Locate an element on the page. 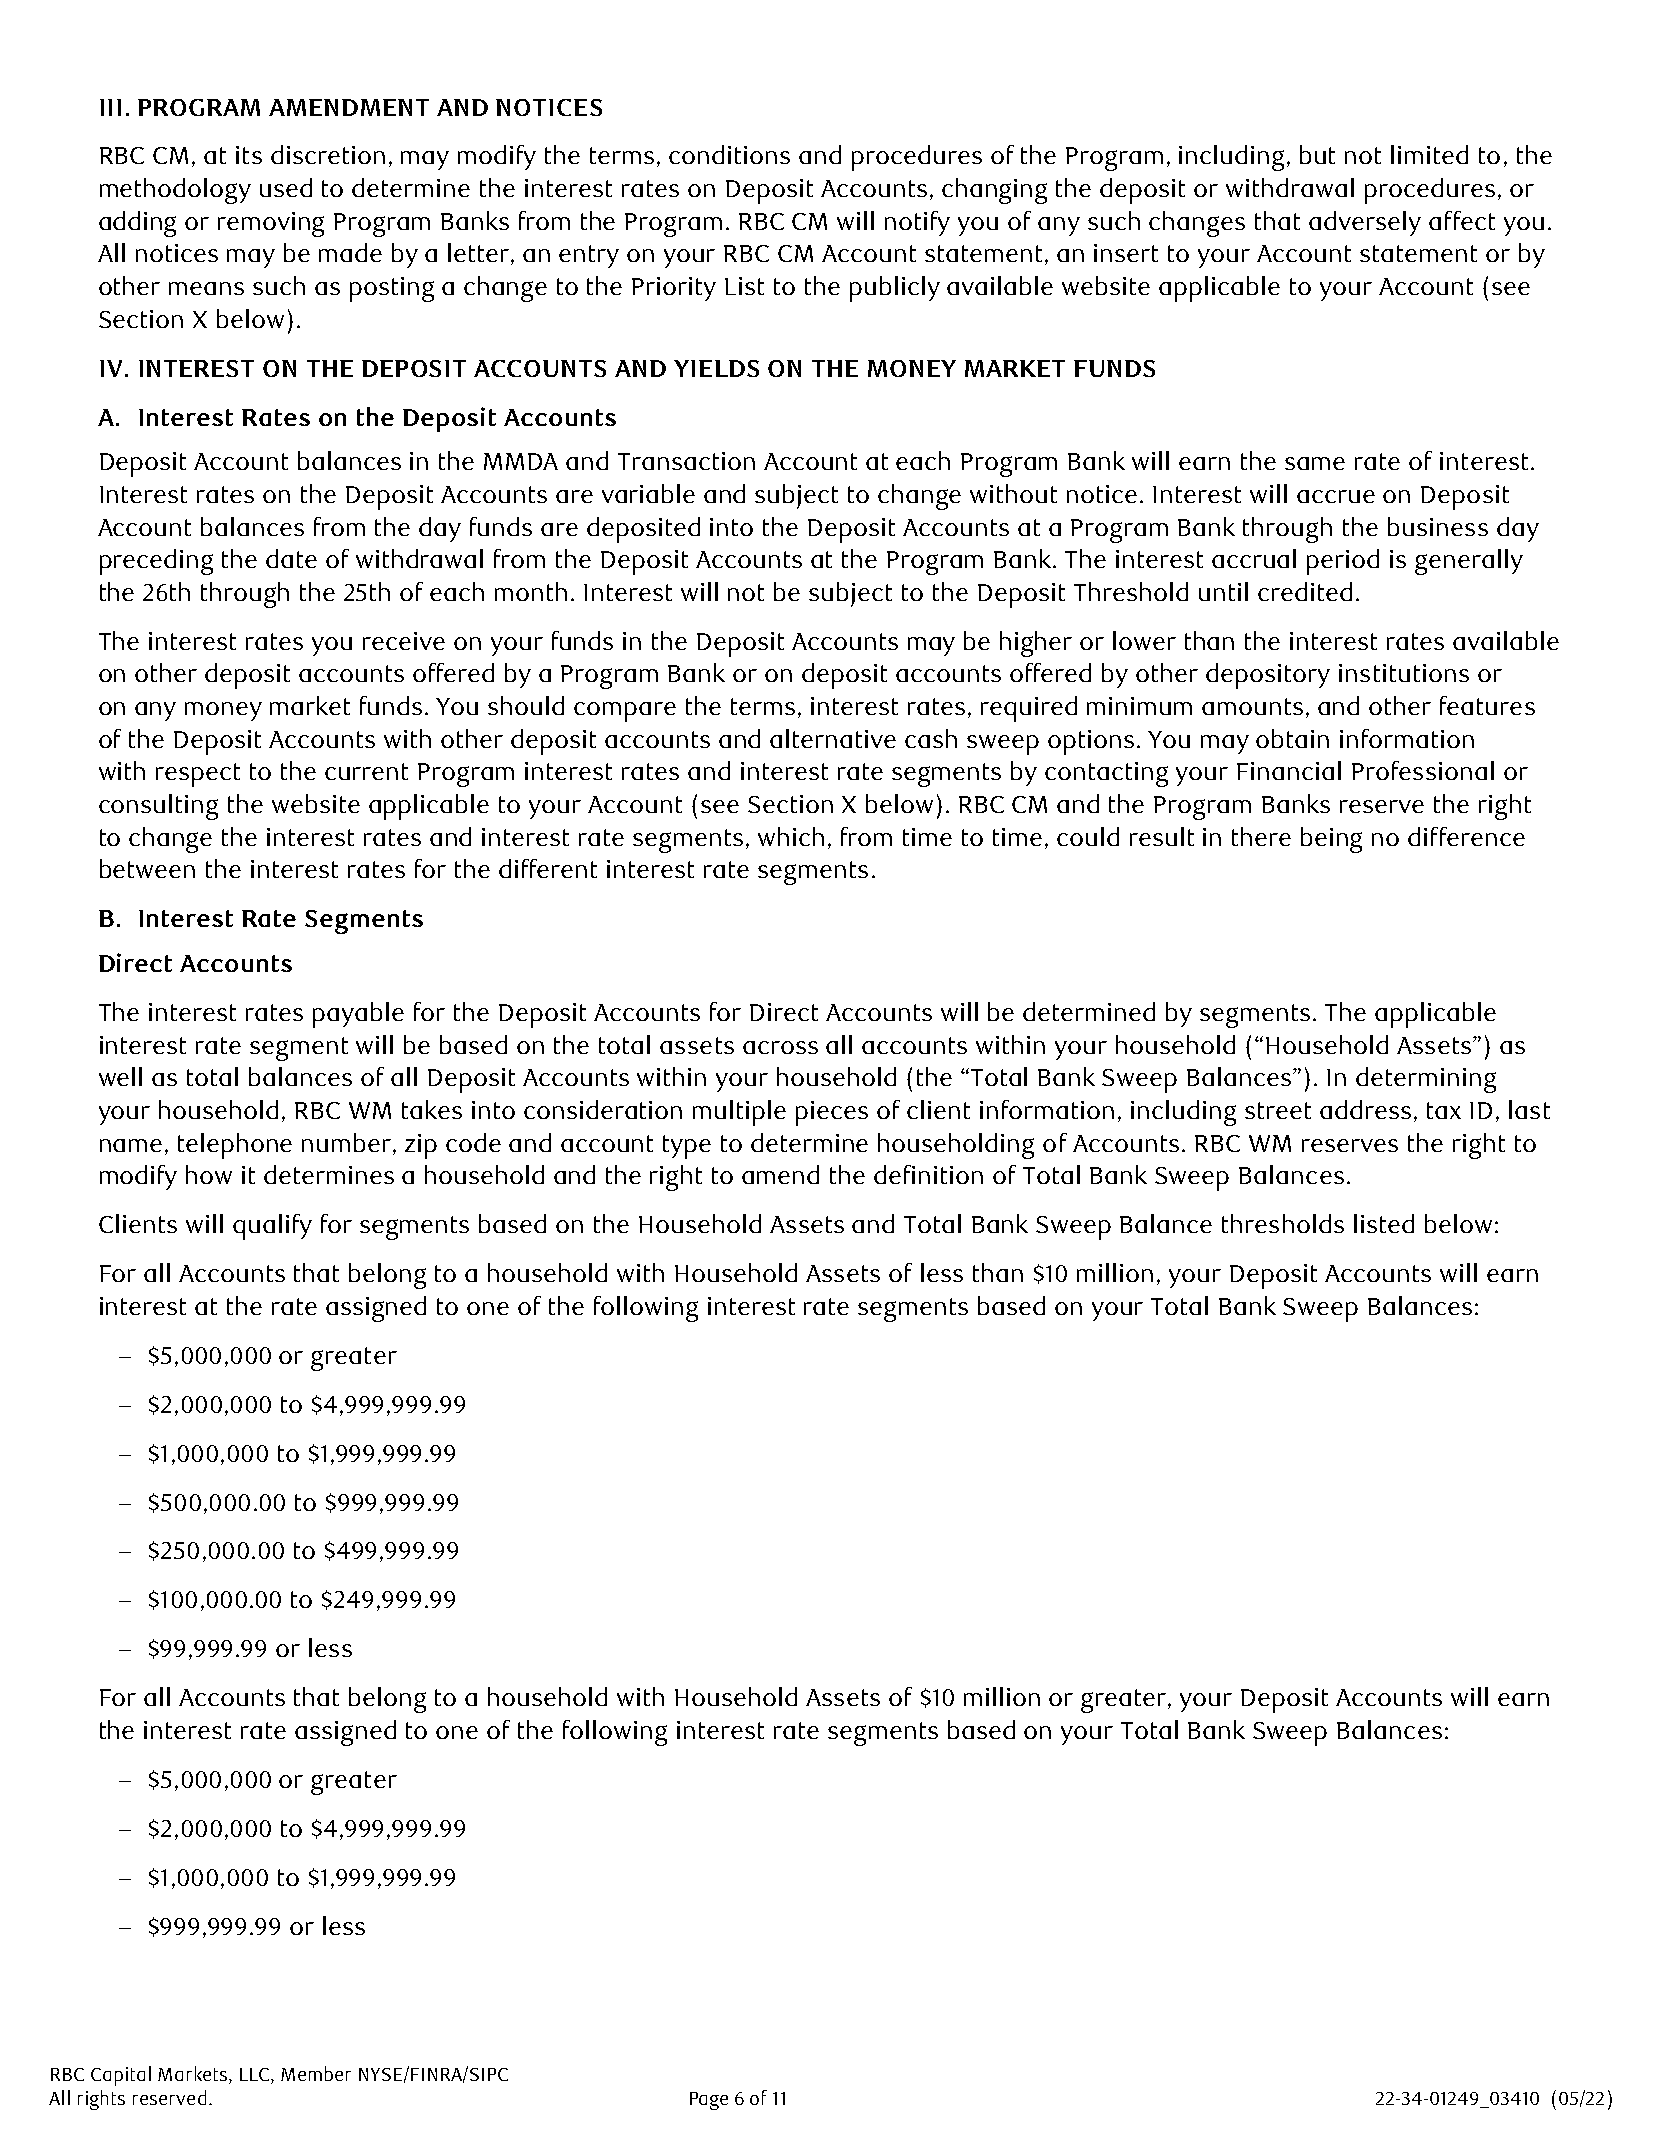 The width and height of the page is (1665, 2154). pieces is located at coordinates (832, 1113).
